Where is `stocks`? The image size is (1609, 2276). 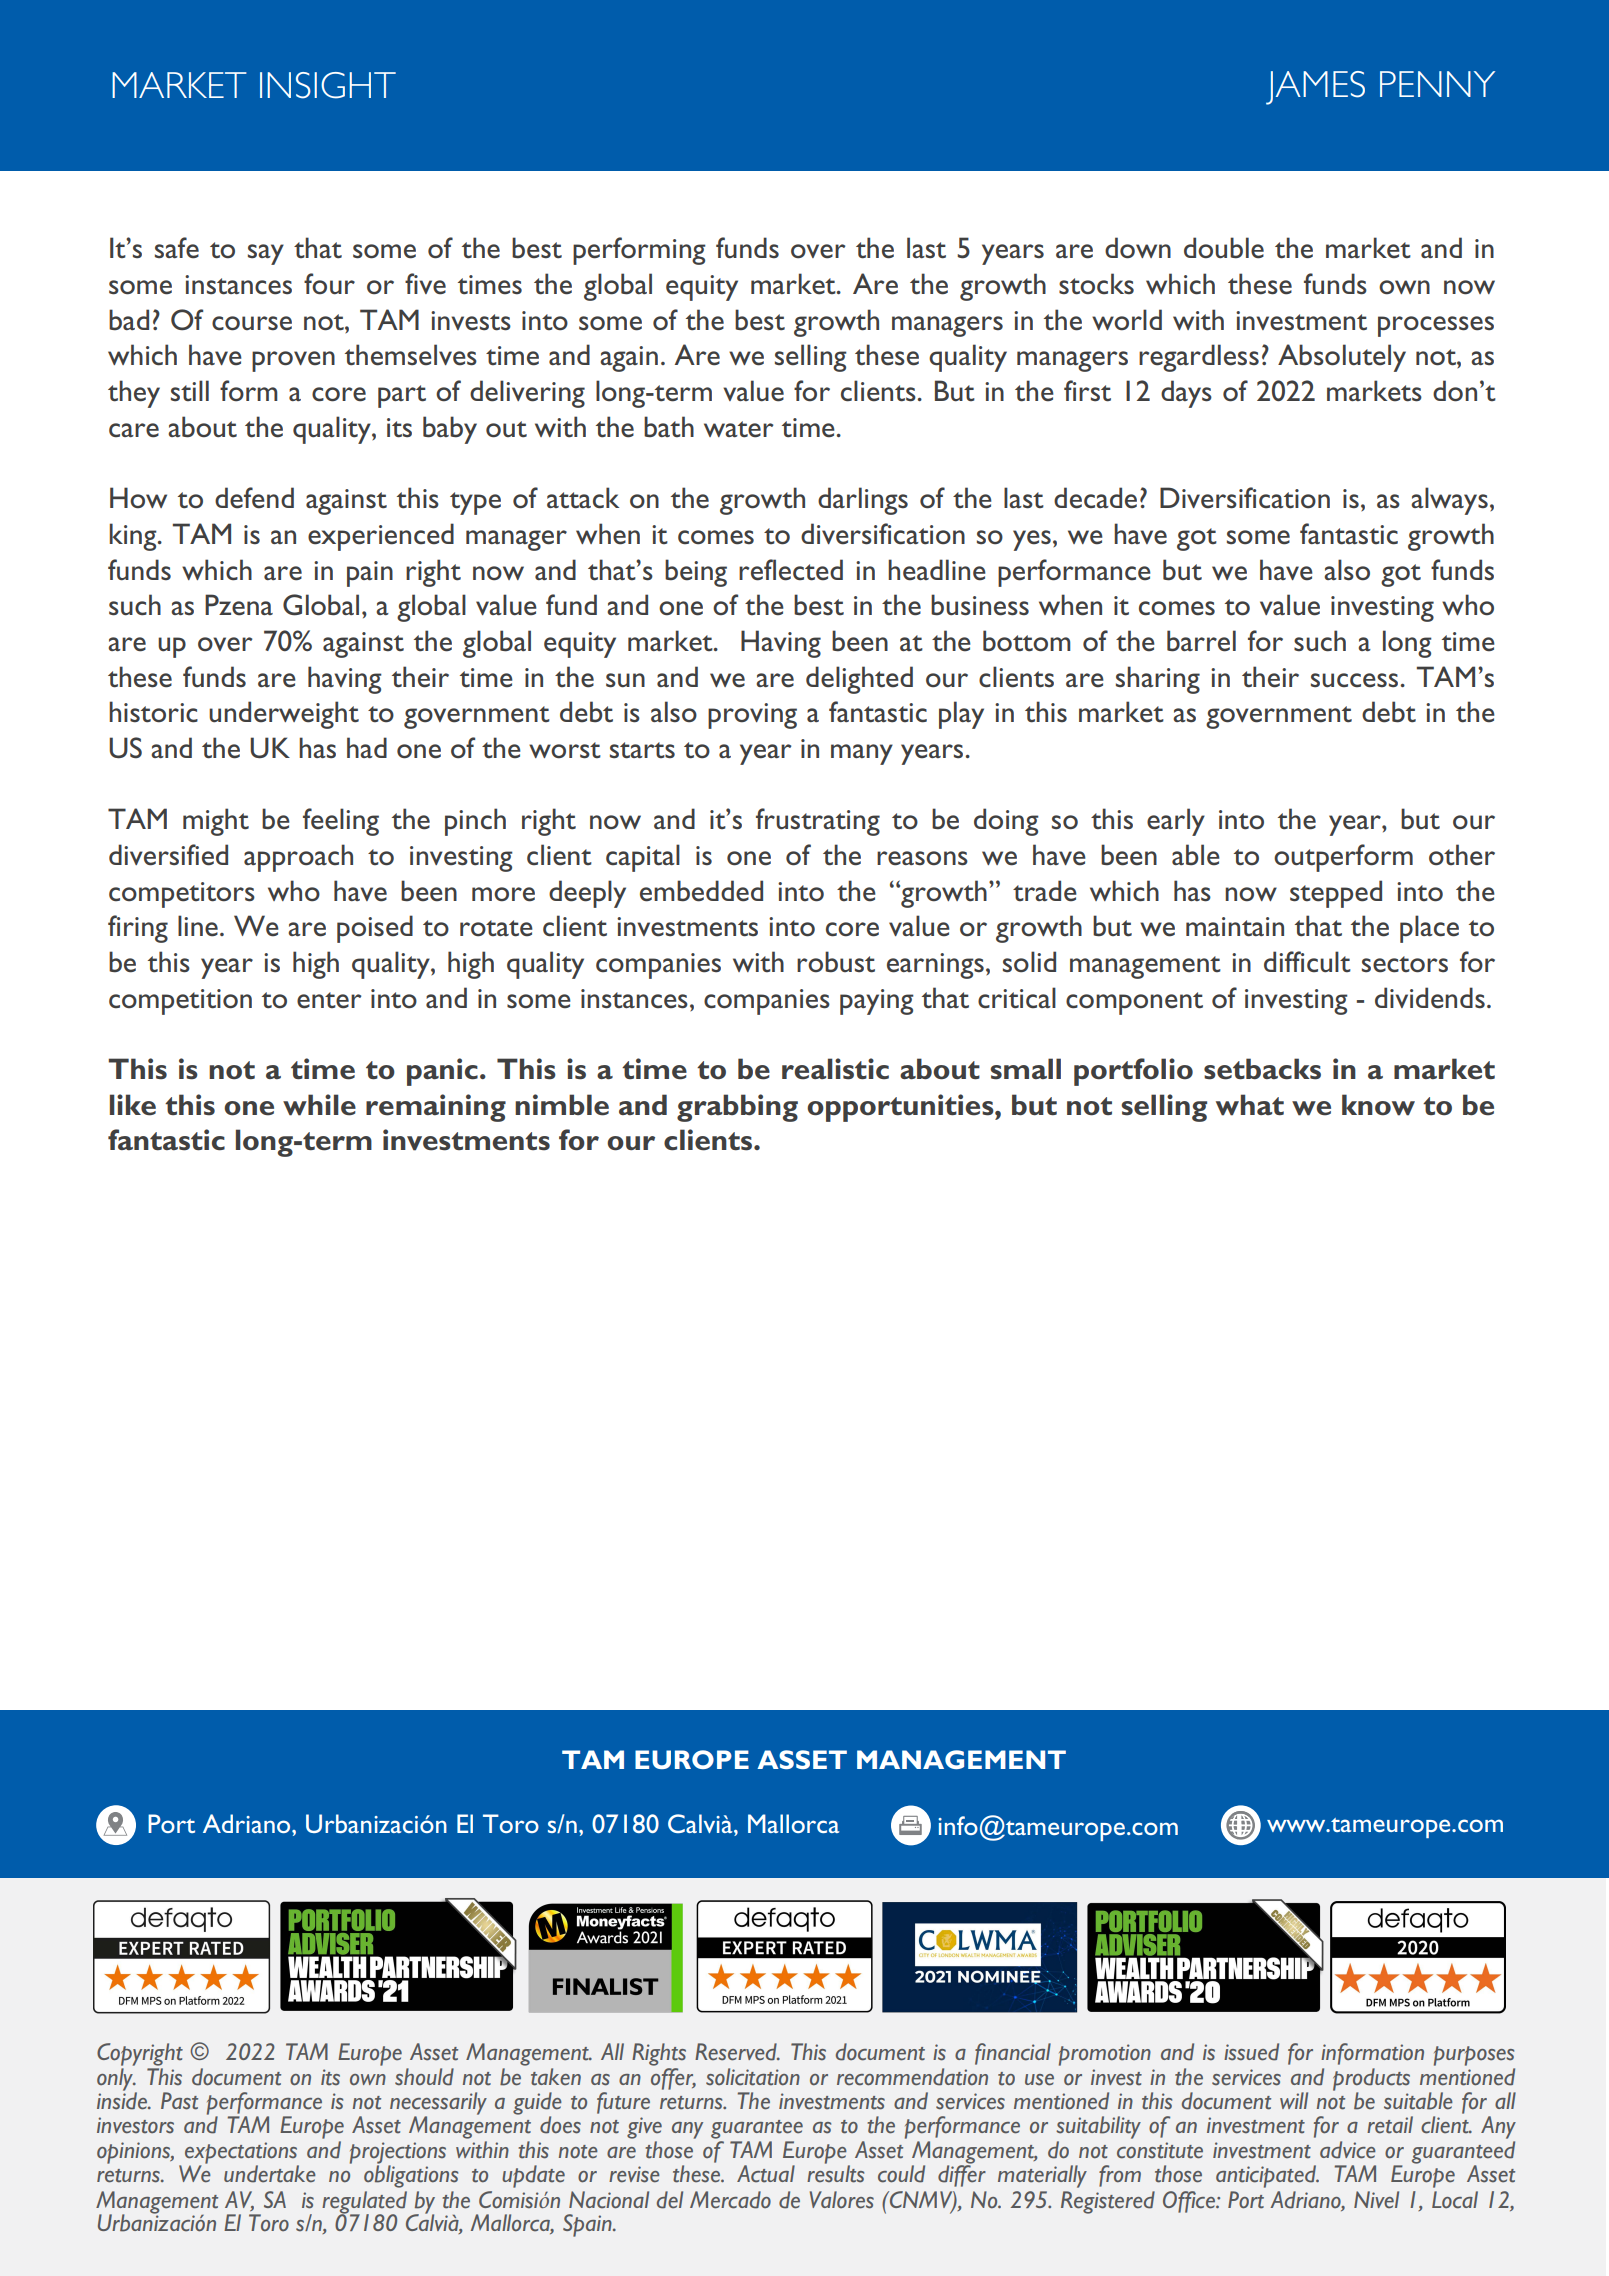 stocks is located at coordinates (1096, 284).
